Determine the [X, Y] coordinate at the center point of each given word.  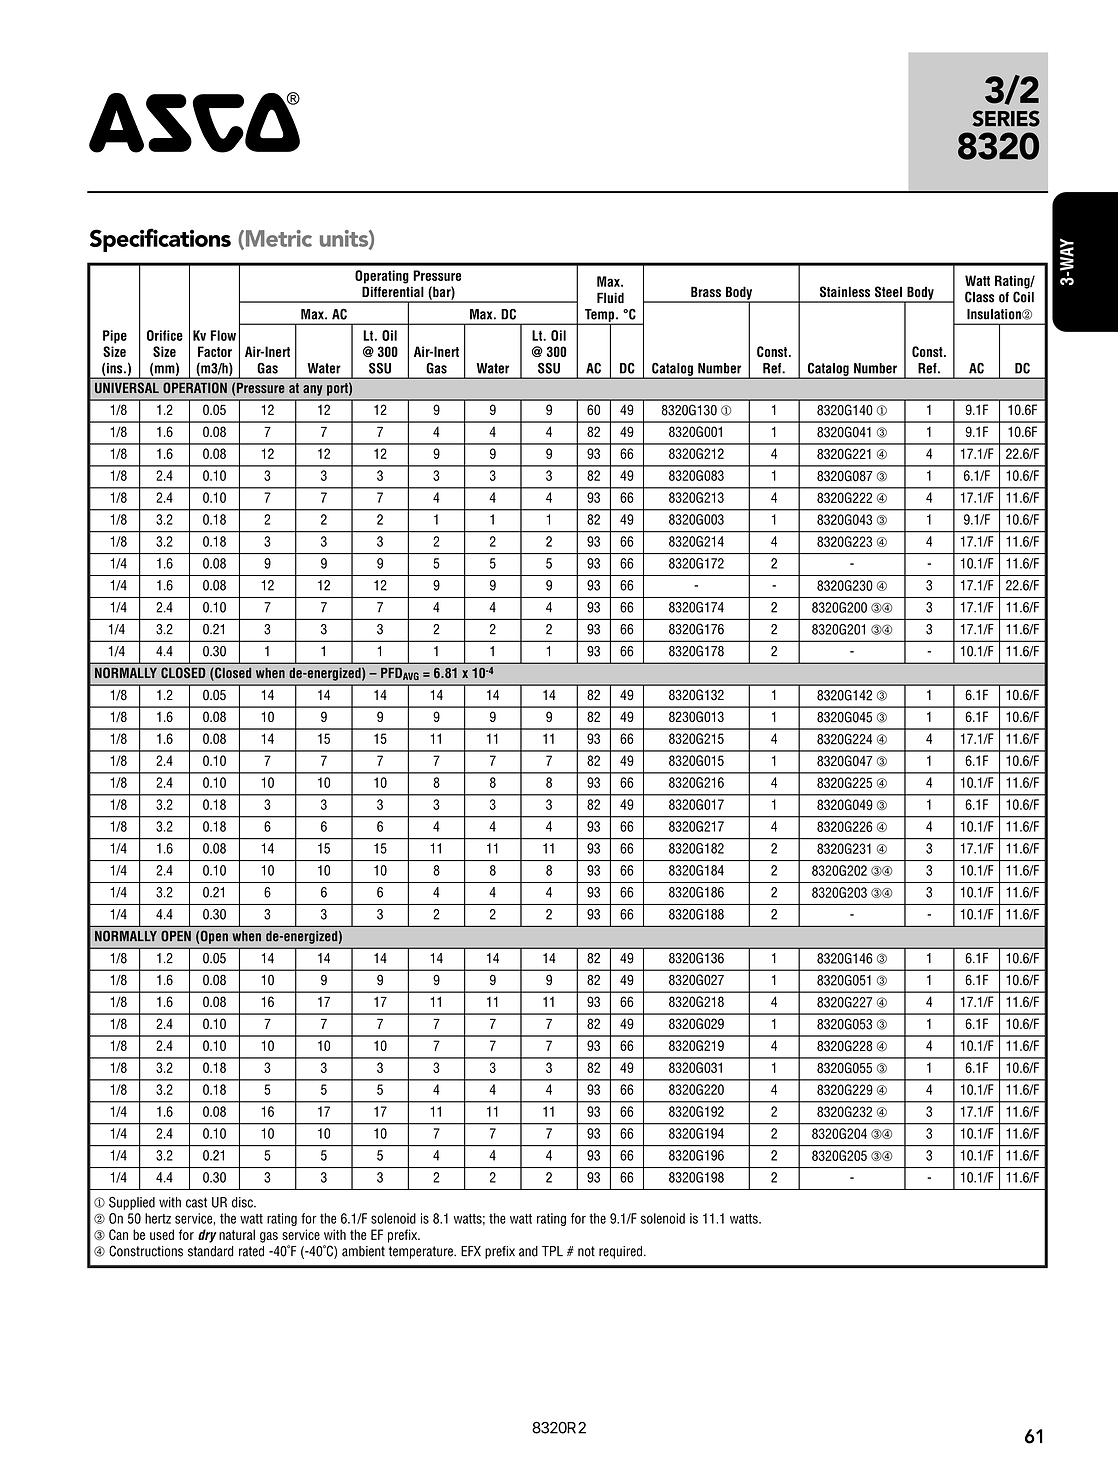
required [620, 1252]
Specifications [160, 240]
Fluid [610, 298]
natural [237, 1234]
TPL [552, 1251]
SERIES [1006, 118]
